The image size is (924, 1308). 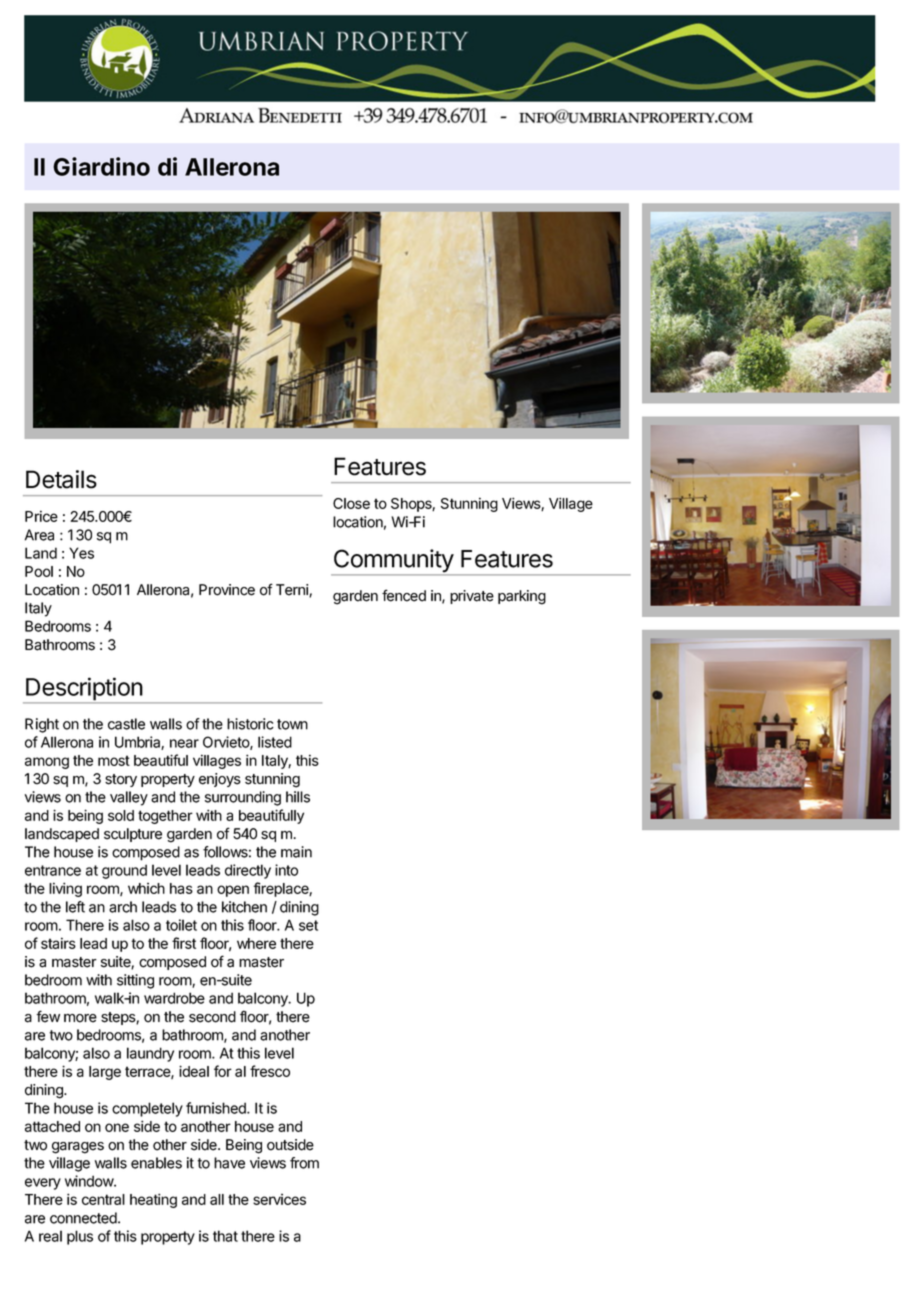 I want to click on Close, so click(x=351, y=503).
